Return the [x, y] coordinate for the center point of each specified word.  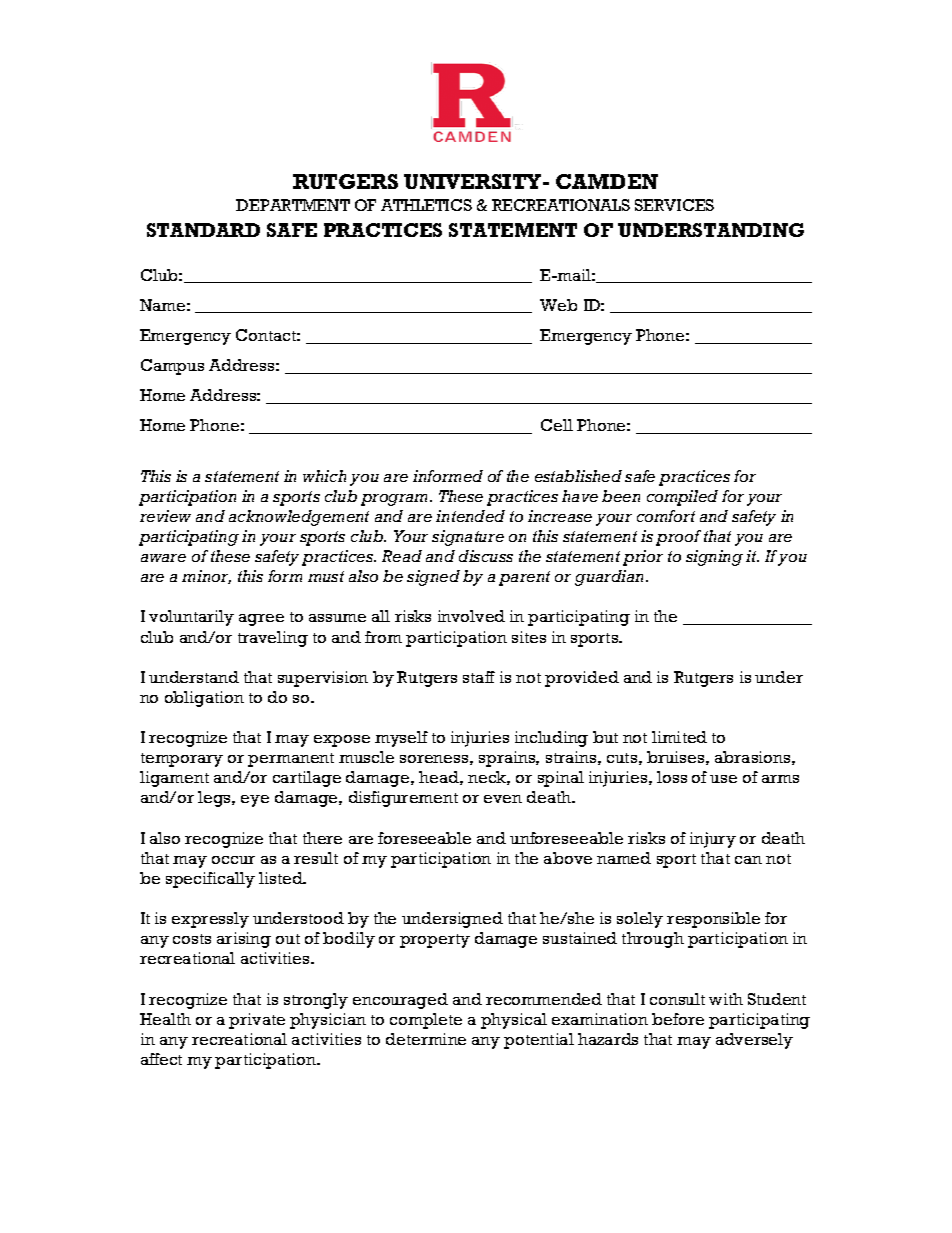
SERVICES [674, 205]
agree [261, 620]
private [257, 1021]
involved [471, 616]
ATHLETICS [426, 205]
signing [714, 558]
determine [426, 1039]
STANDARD [203, 230]
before [678, 1019]
